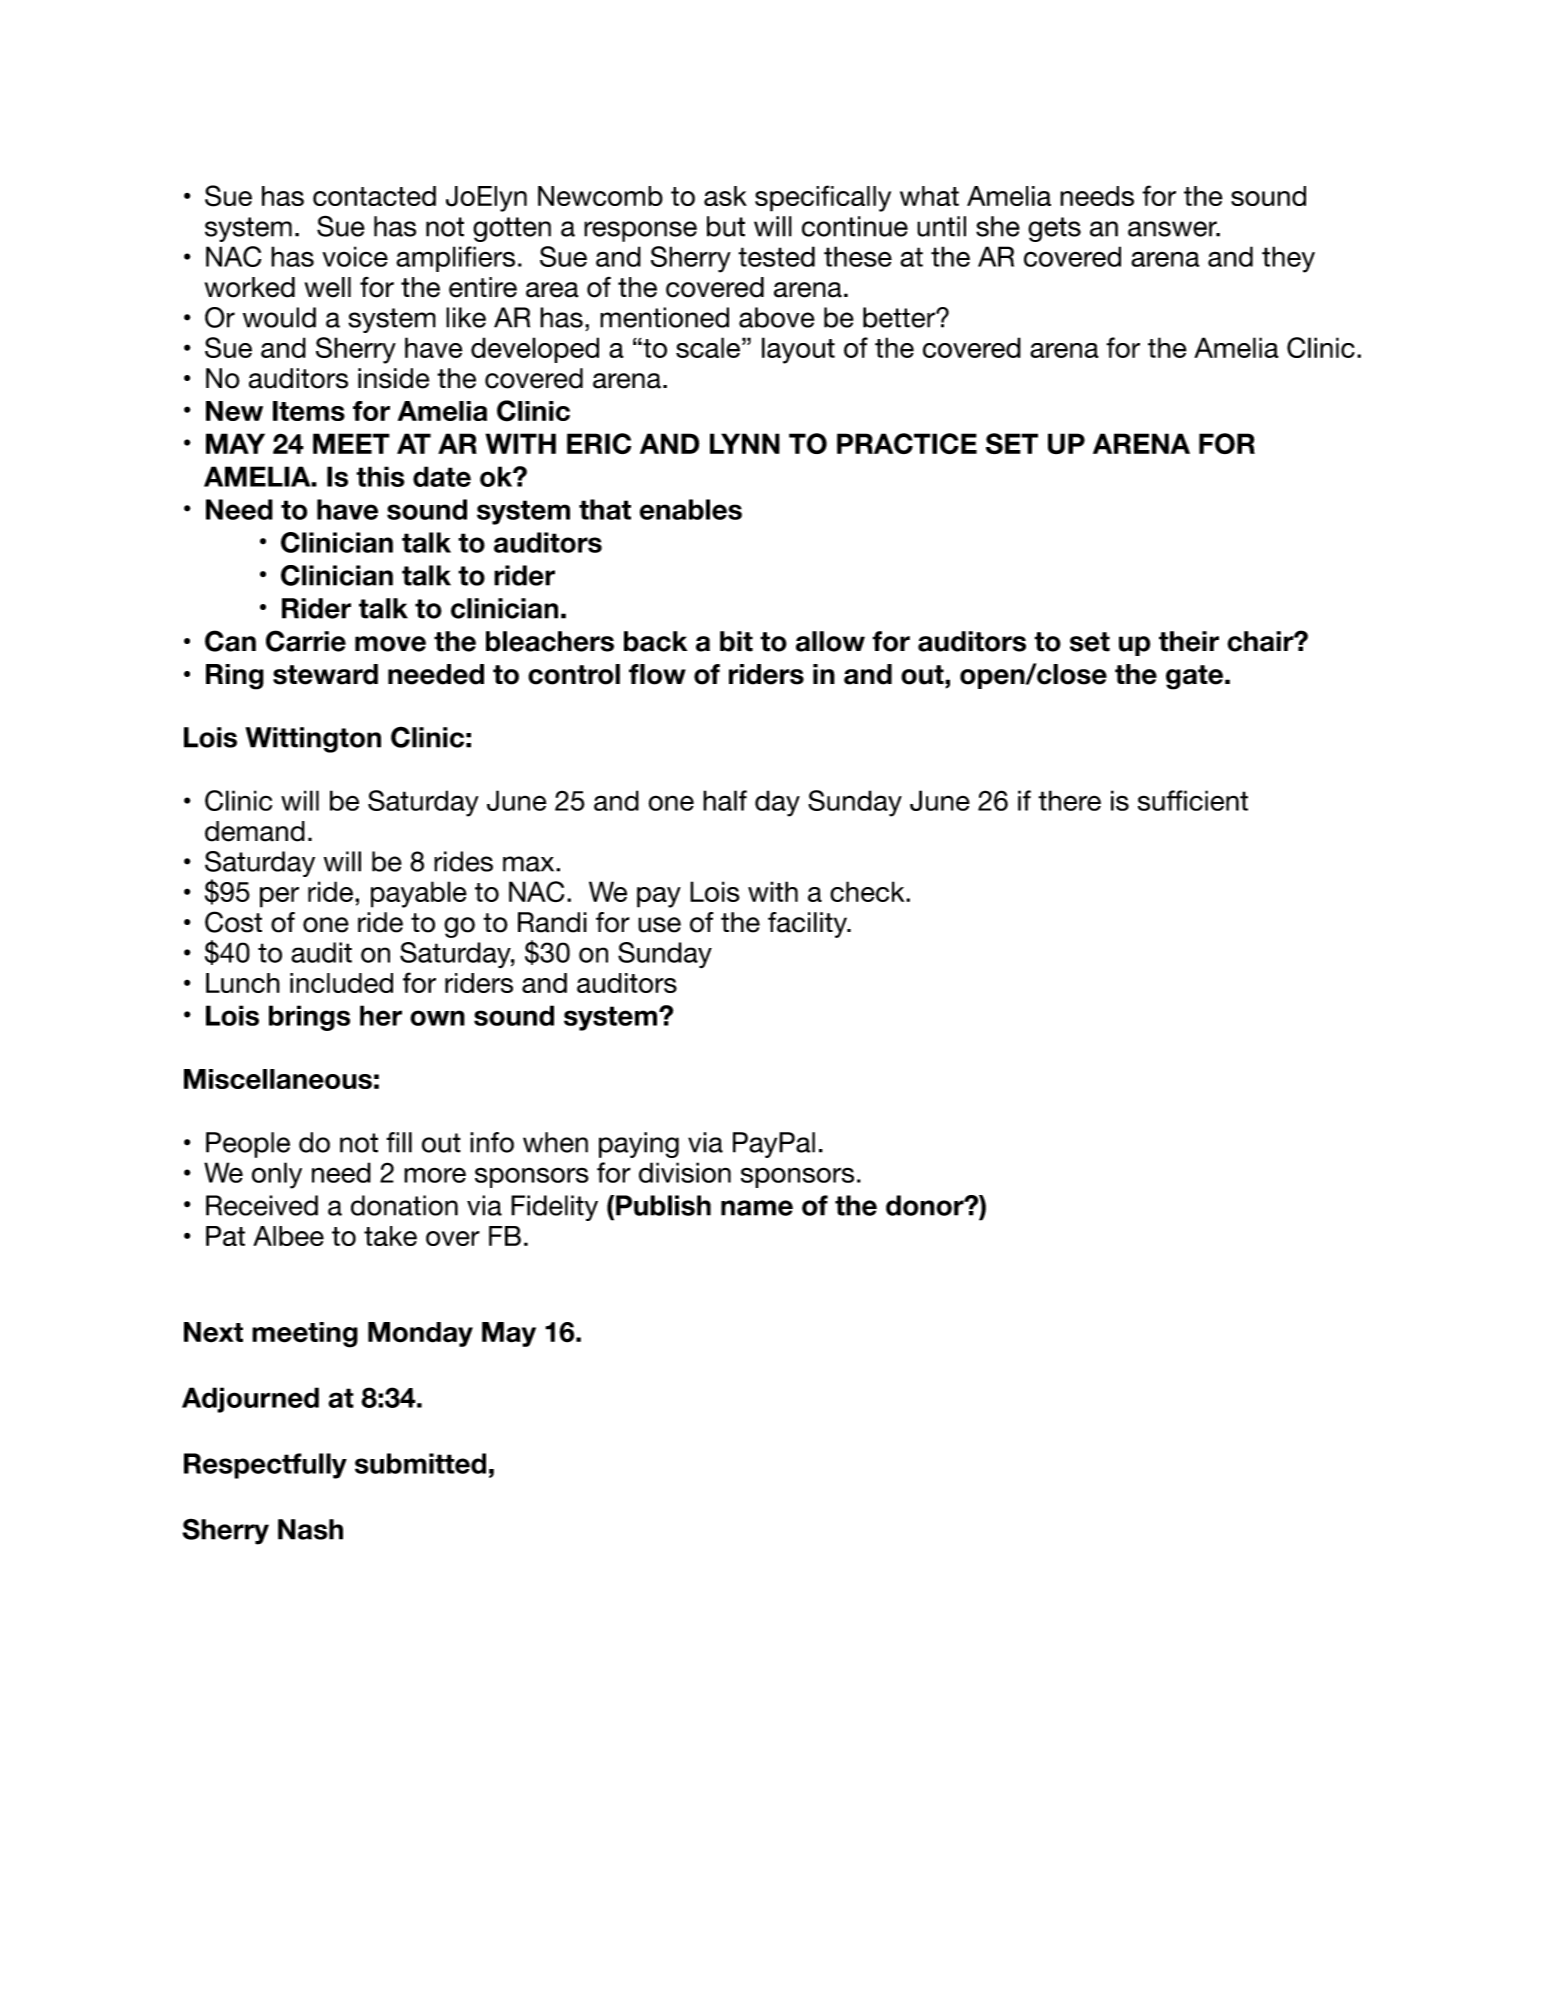  I want to click on Nash, so click(310, 1529).
